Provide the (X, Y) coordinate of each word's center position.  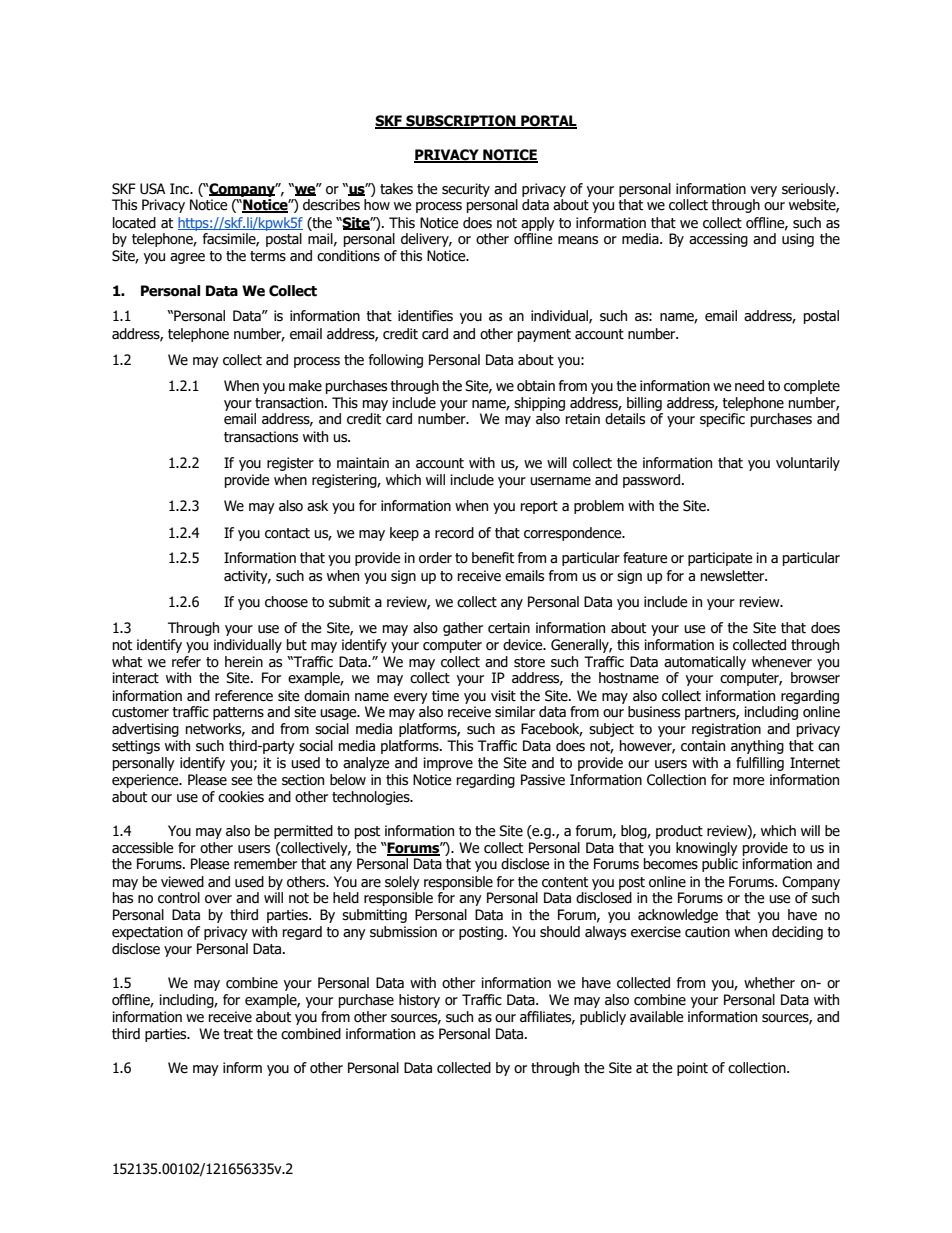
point (692, 1069)
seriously (810, 190)
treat (238, 1034)
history (419, 1001)
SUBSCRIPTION (461, 122)
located (134, 223)
